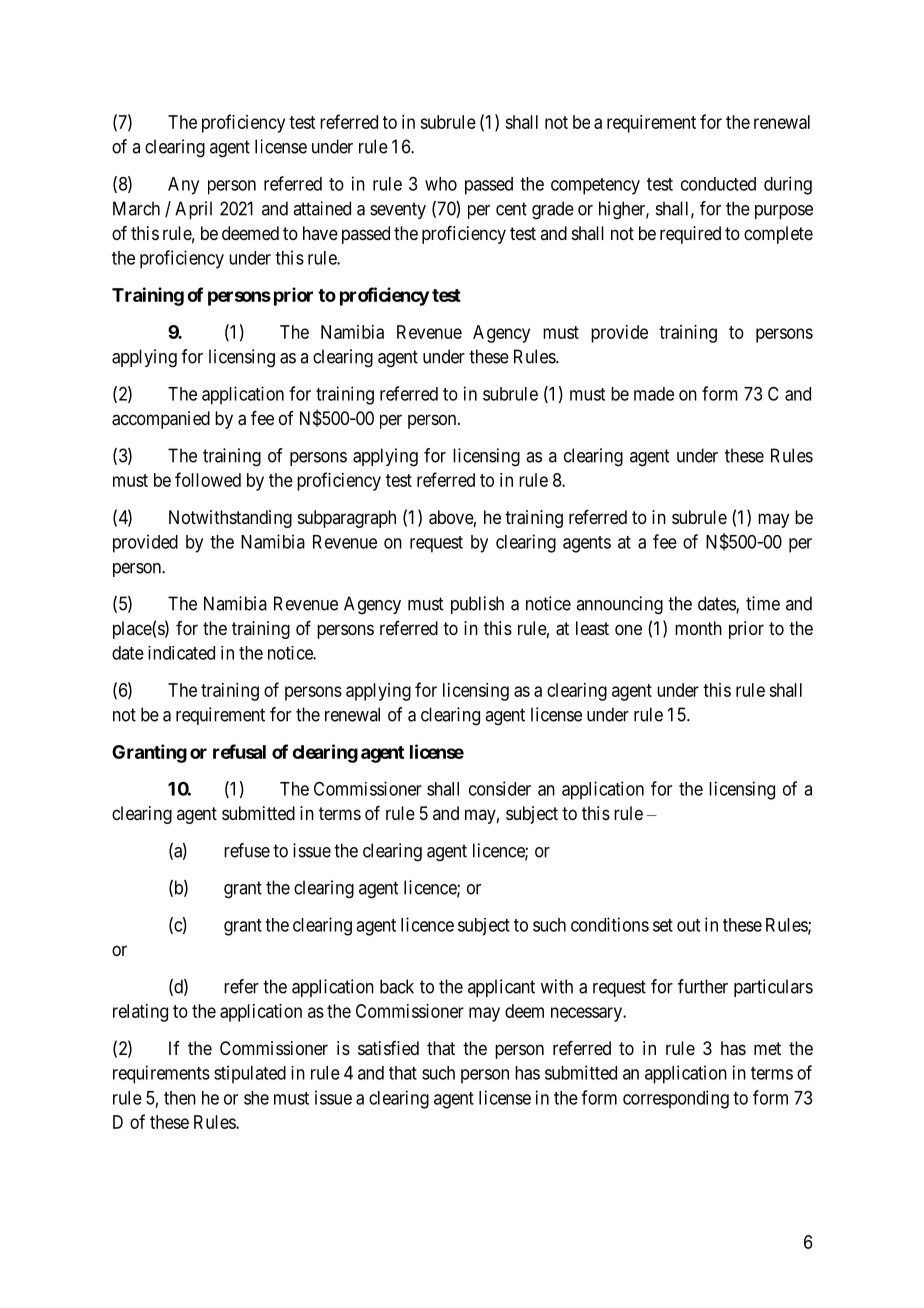  Describe the element at coordinates (388, 1048) in the screenshot. I see `satisfied` at that location.
